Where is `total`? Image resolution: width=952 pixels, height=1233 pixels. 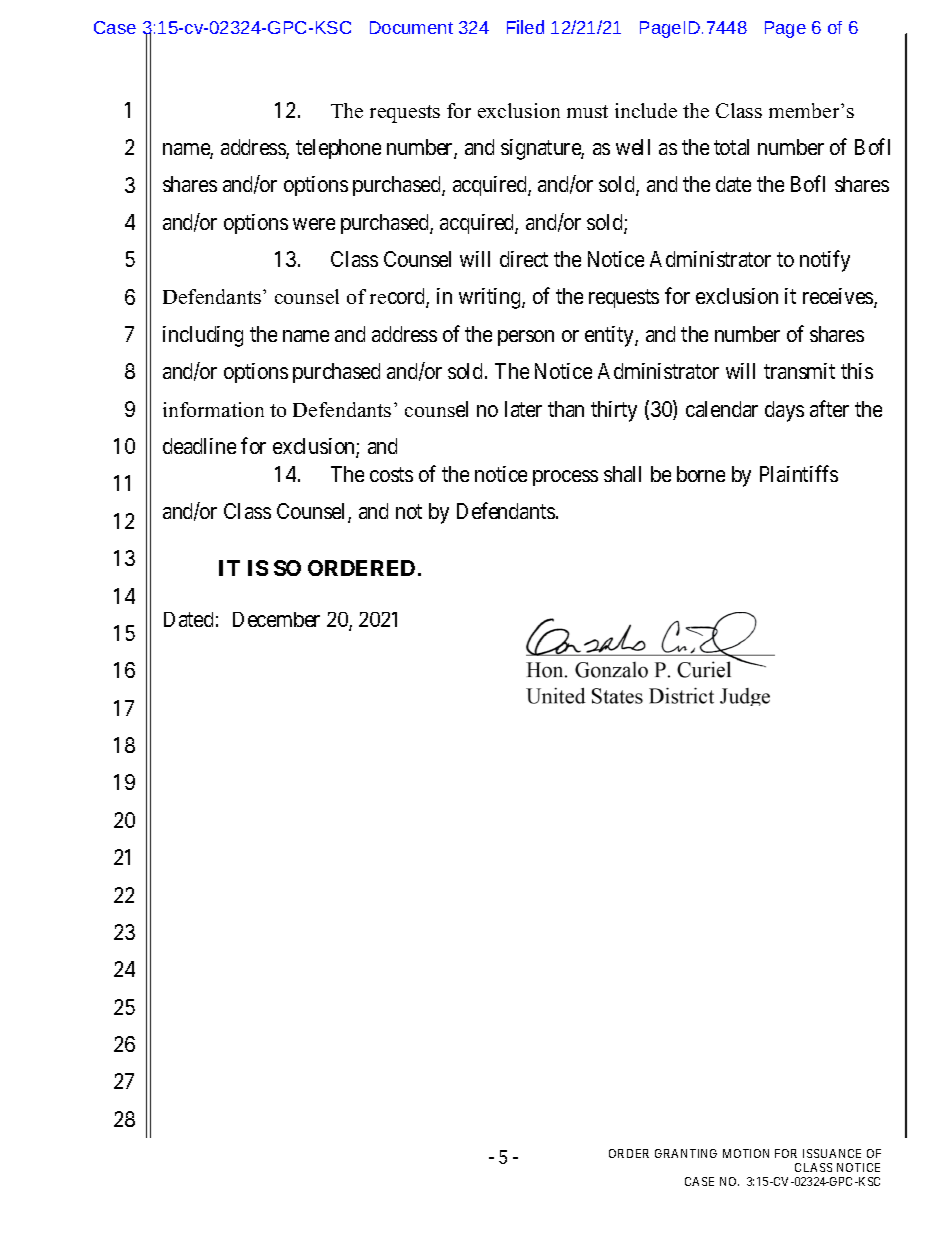 total is located at coordinates (731, 147).
